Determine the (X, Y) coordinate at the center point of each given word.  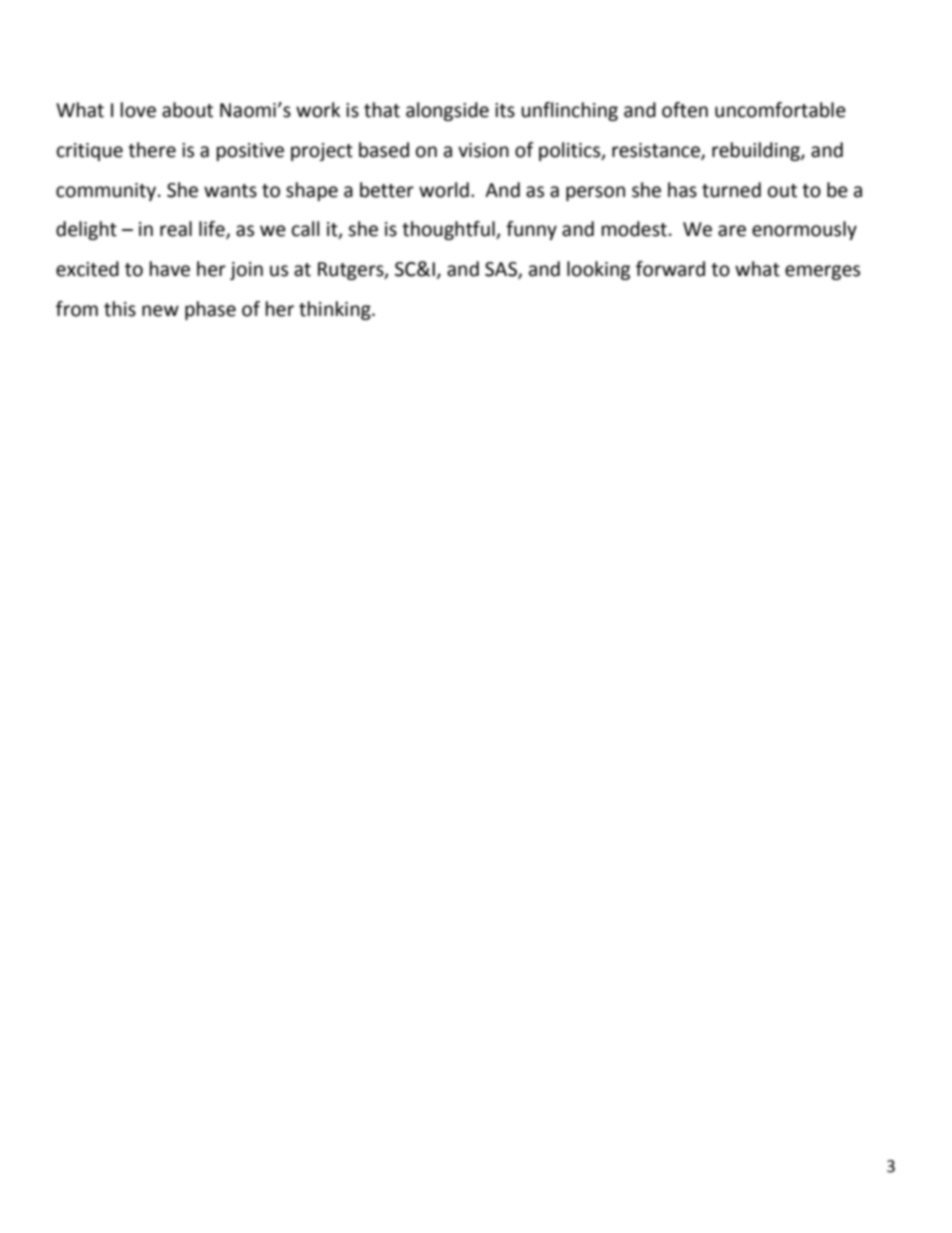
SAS (502, 270)
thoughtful (449, 230)
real (176, 229)
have (170, 269)
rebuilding (757, 151)
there (152, 150)
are (732, 231)
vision (483, 150)
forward (670, 269)
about (187, 110)
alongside (447, 111)
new (160, 311)
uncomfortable (780, 110)
